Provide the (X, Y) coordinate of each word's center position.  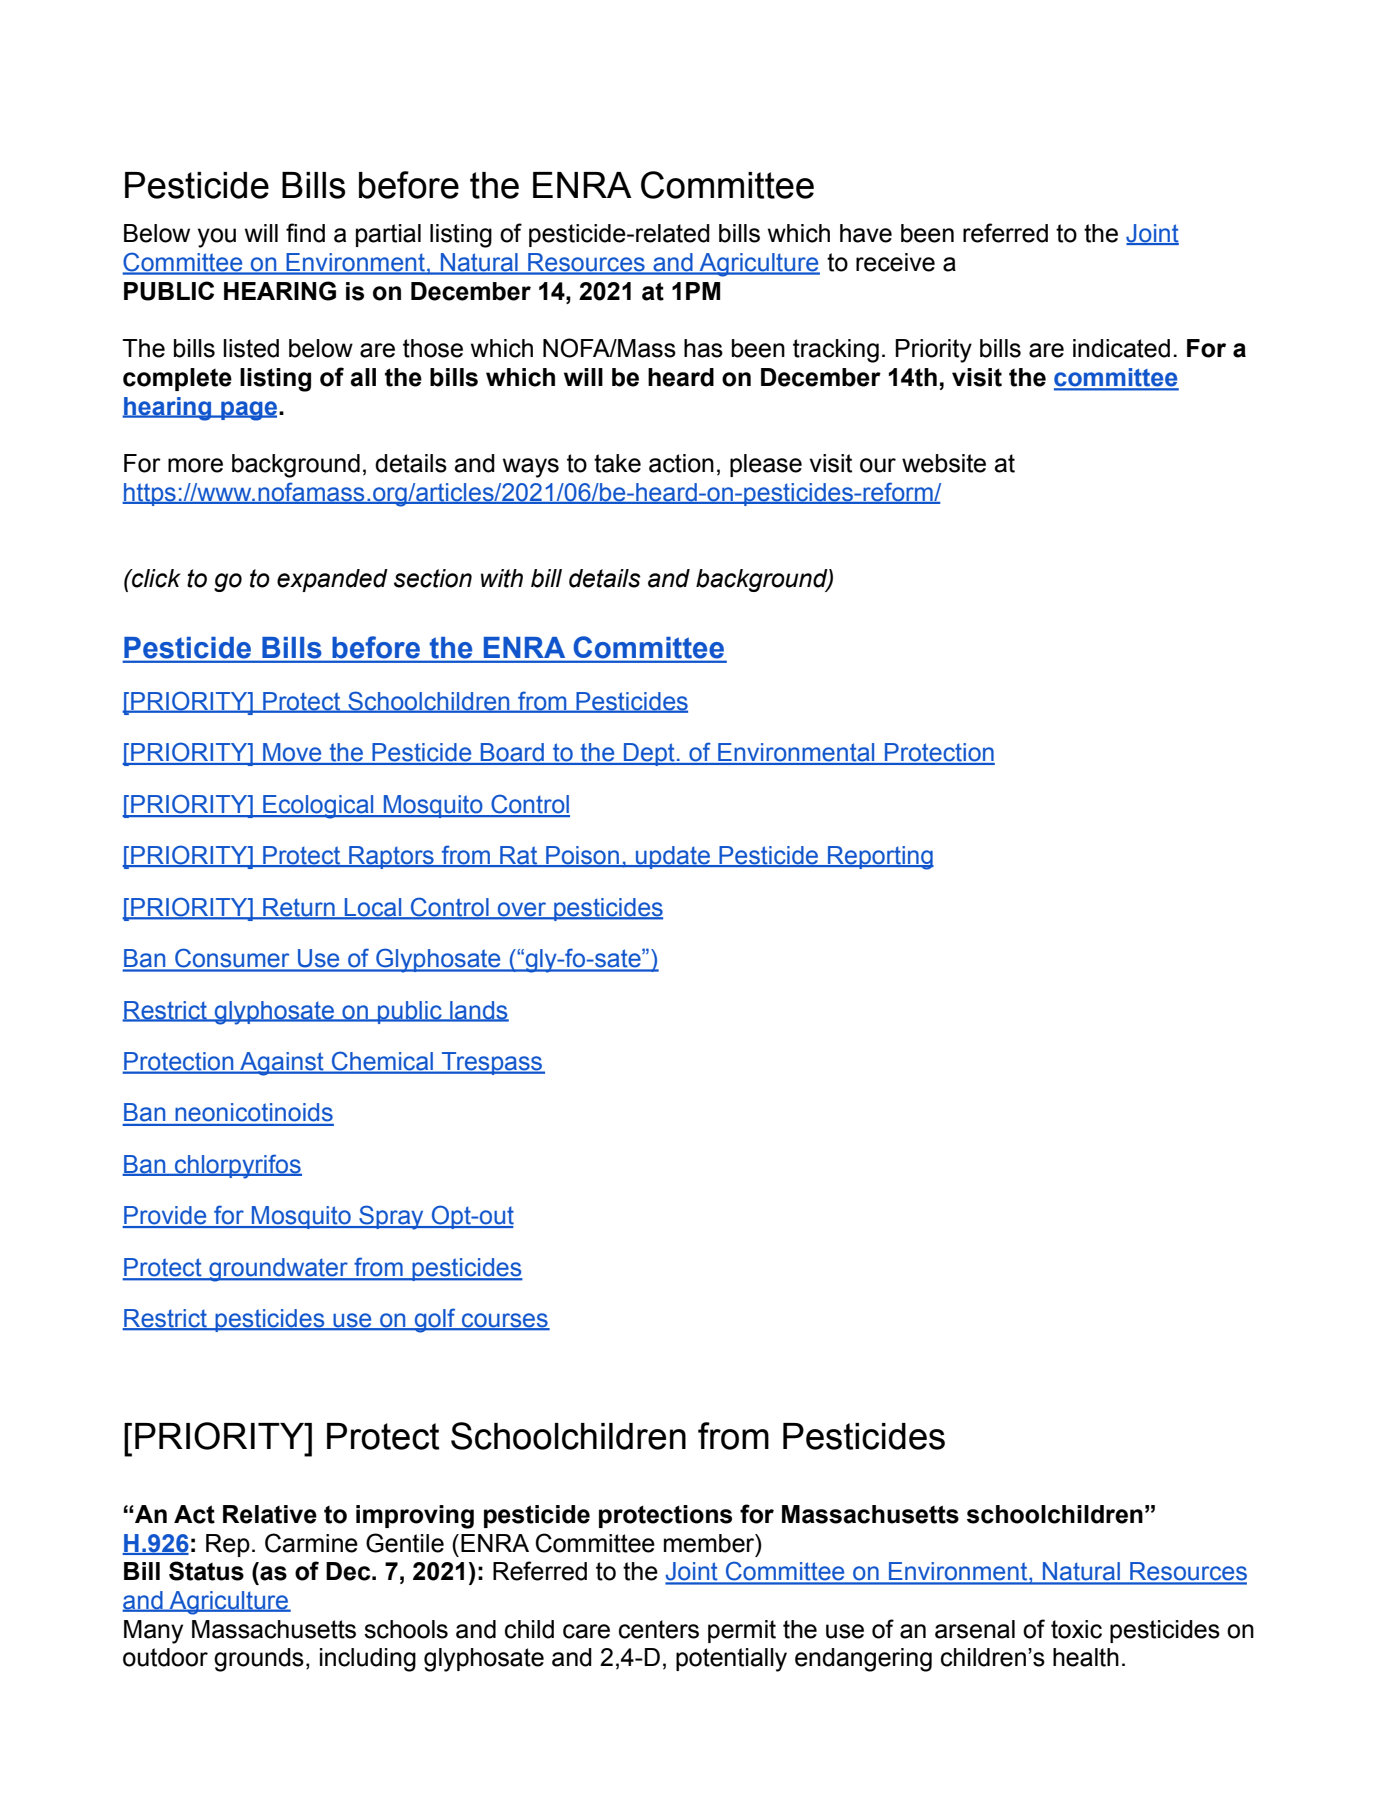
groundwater (278, 1270)
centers (659, 1629)
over (522, 910)
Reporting (880, 858)
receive (895, 262)
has (703, 348)
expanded (332, 580)
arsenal (975, 1629)
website (944, 463)
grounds (259, 1660)
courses (505, 1321)
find (305, 233)
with (502, 578)
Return (299, 908)
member (710, 1543)
